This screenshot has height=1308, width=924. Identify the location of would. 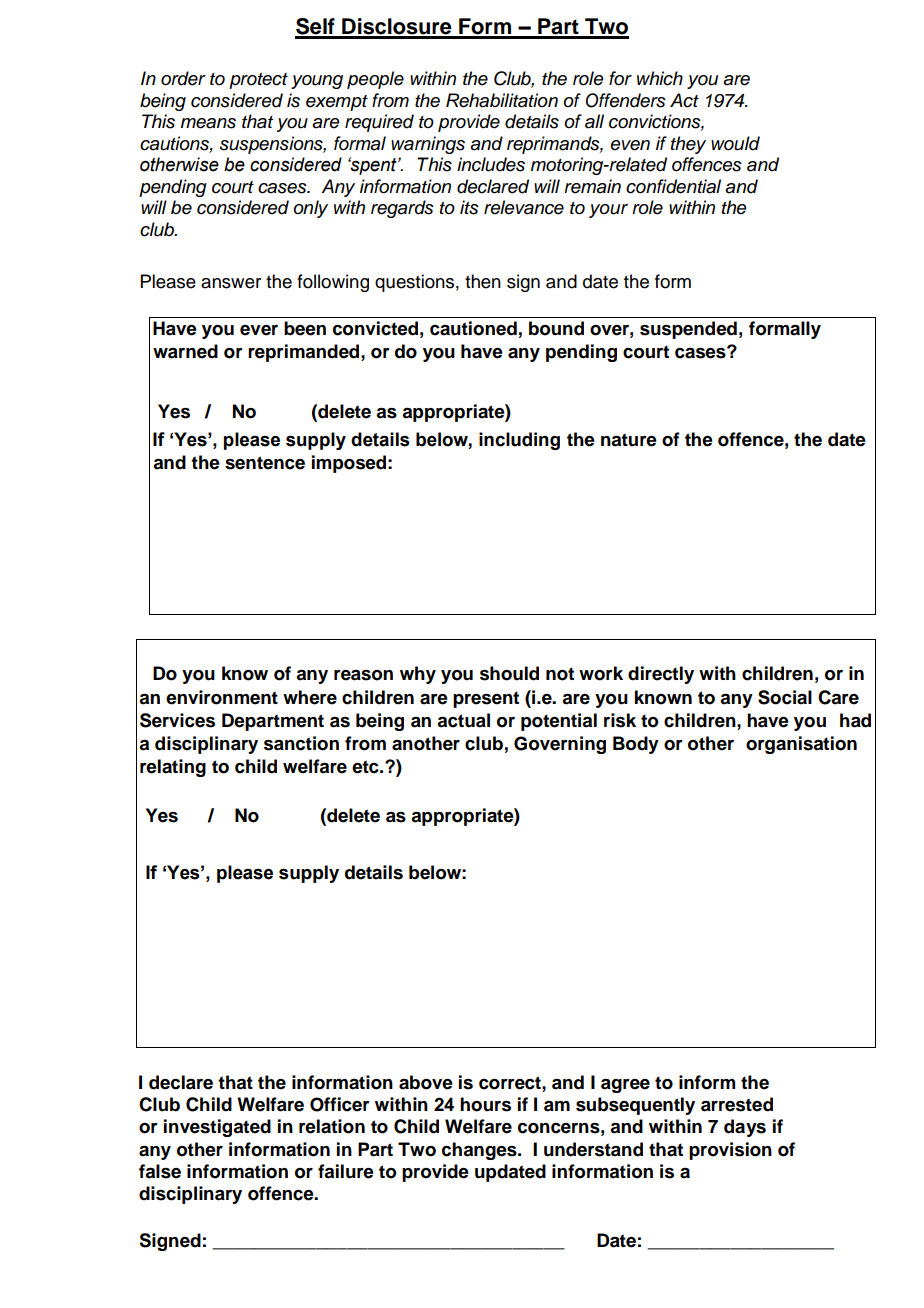
(735, 143).
